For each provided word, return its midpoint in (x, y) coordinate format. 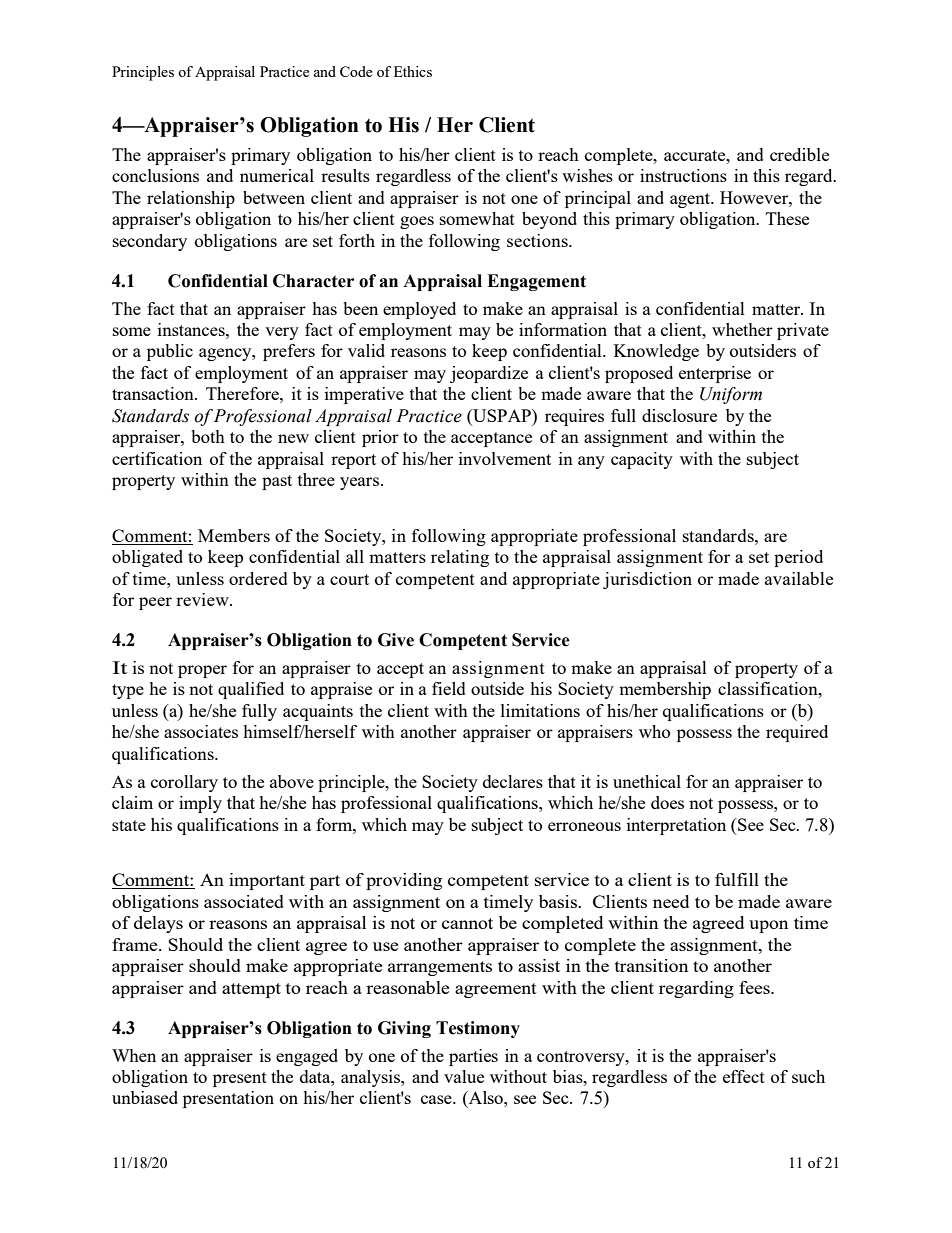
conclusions (155, 175)
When (134, 1055)
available (799, 578)
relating (460, 558)
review (203, 599)
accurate (696, 155)
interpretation (676, 826)
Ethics (413, 71)
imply (200, 804)
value (464, 1076)
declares (513, 781)
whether (742, 329)
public (170, 352)
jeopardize (489, 374)
